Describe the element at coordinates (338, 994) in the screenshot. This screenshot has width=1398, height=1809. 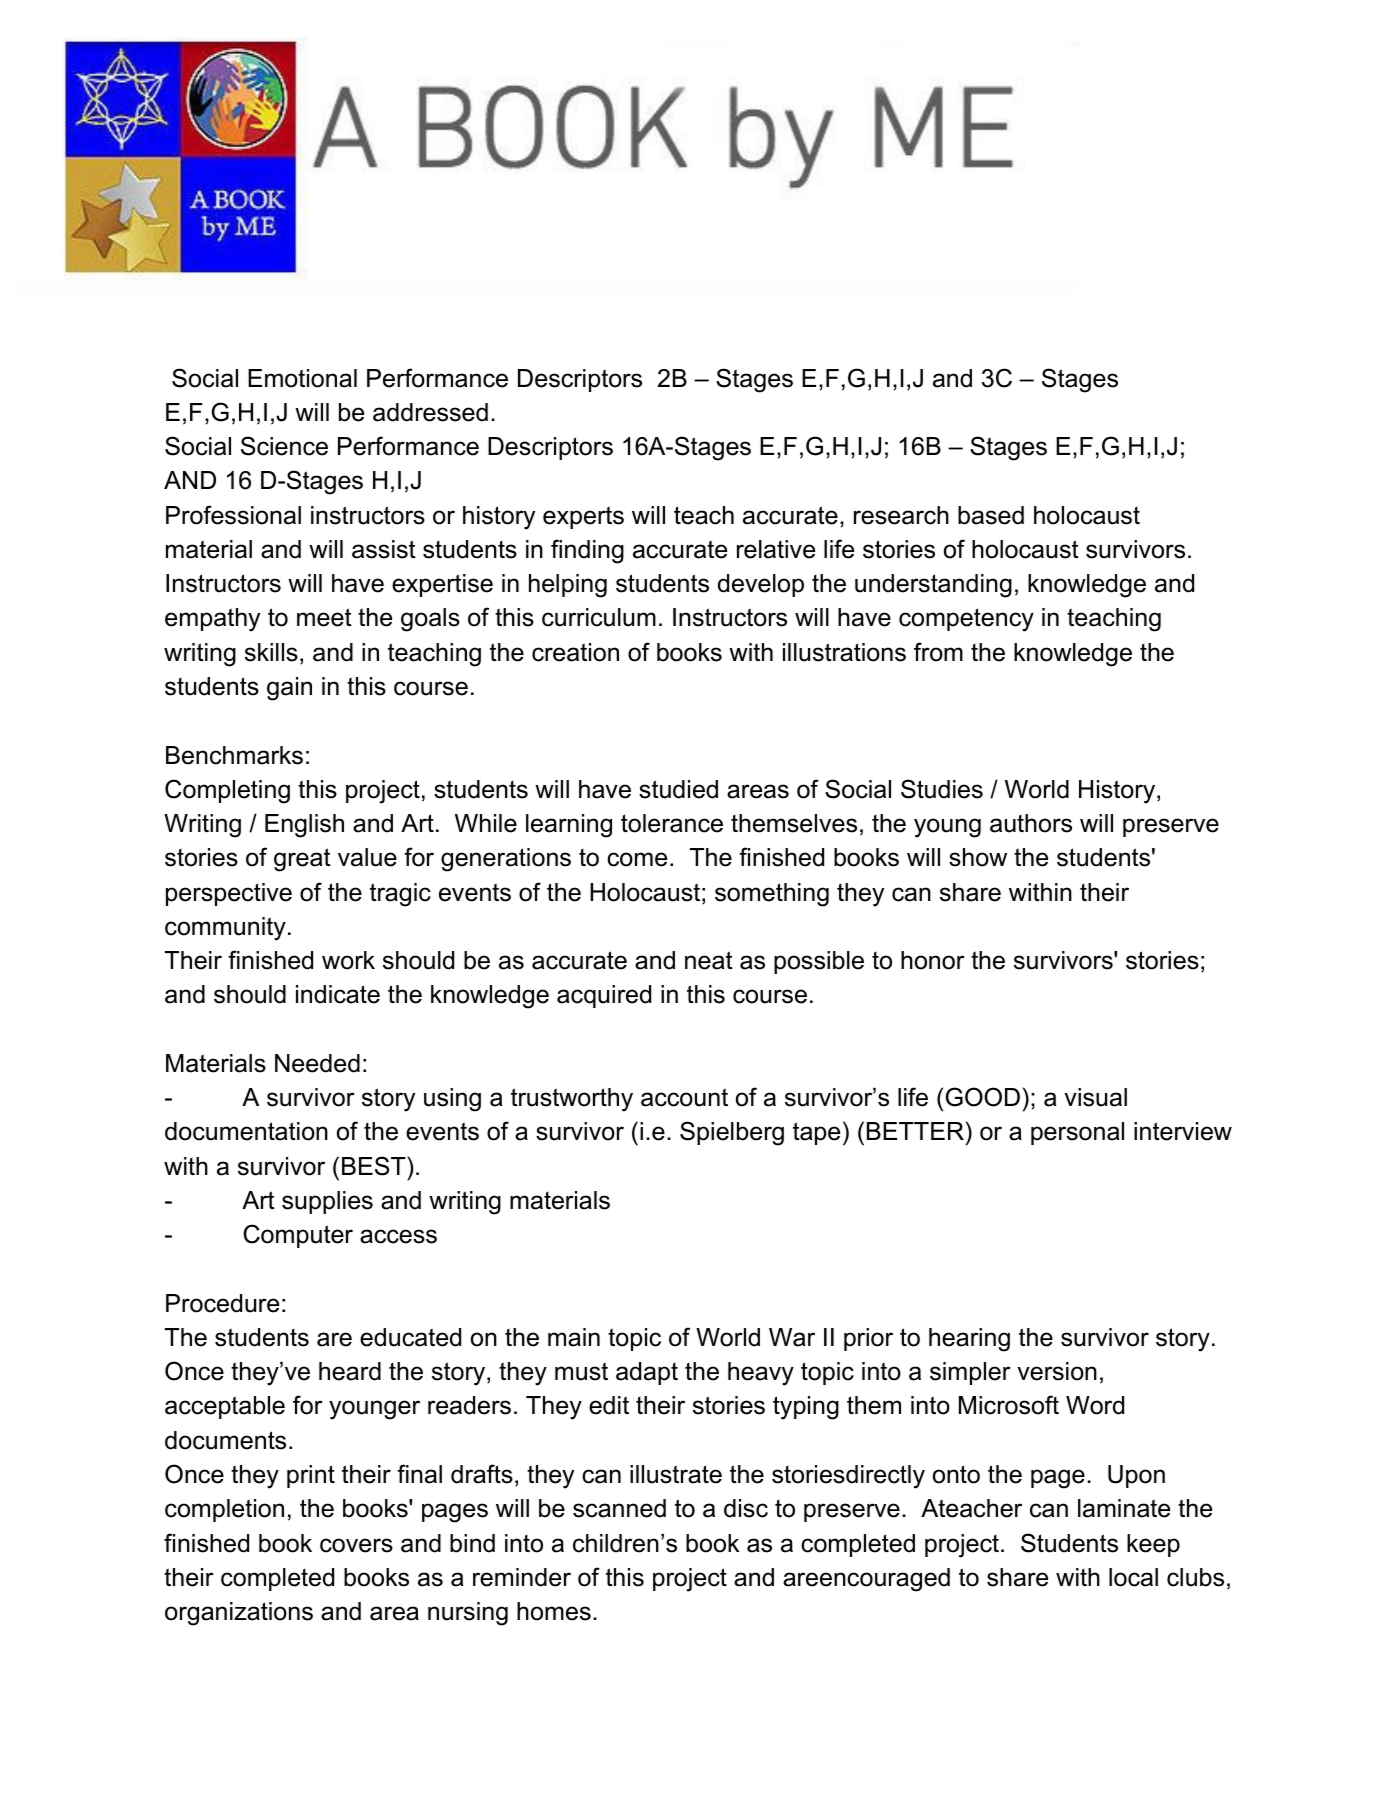
I see `indicate` at that location.
